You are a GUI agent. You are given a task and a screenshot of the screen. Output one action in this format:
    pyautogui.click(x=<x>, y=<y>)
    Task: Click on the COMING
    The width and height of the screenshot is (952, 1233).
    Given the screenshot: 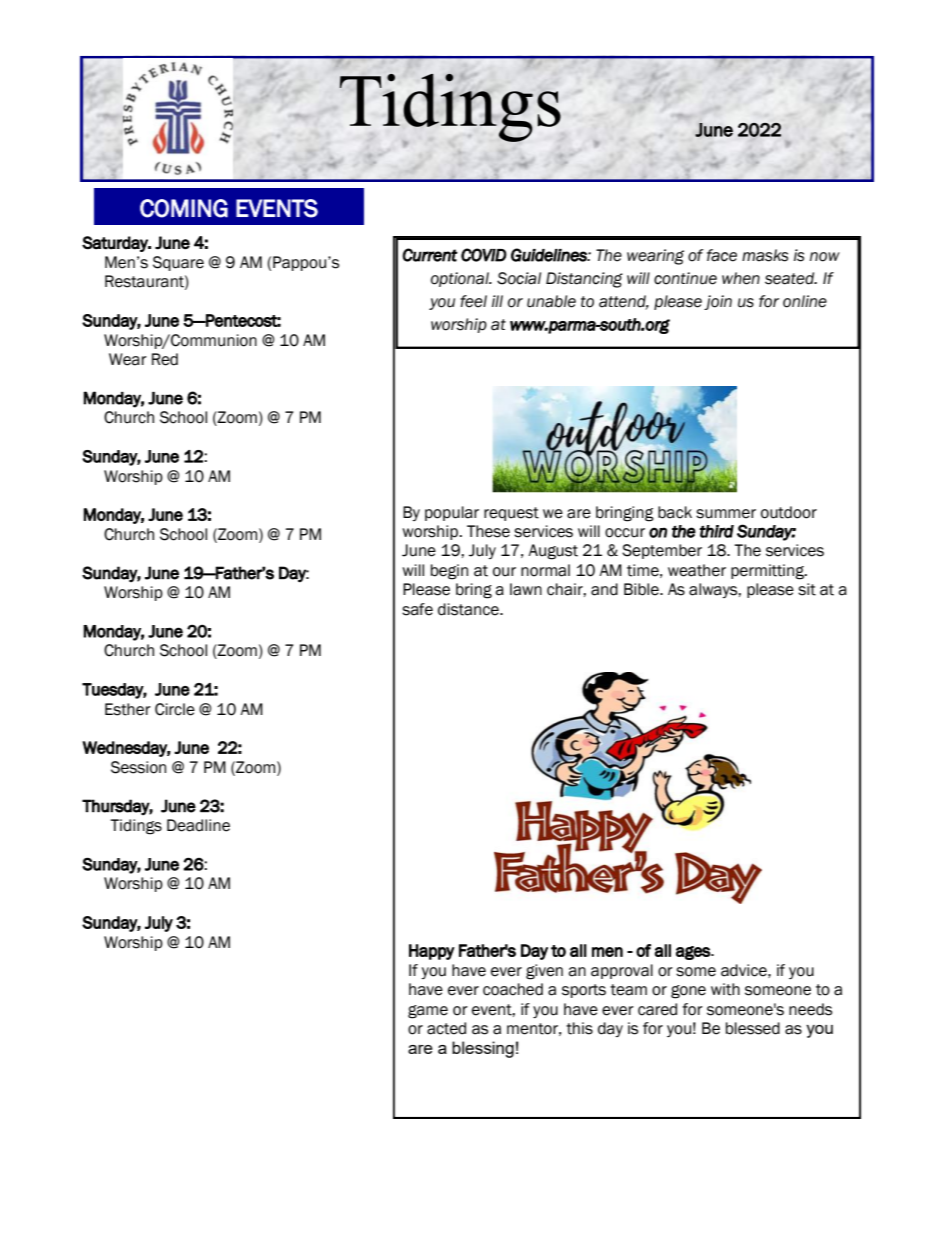 What is the action you would take?
    pyautogui.click(x=184, y=208)
